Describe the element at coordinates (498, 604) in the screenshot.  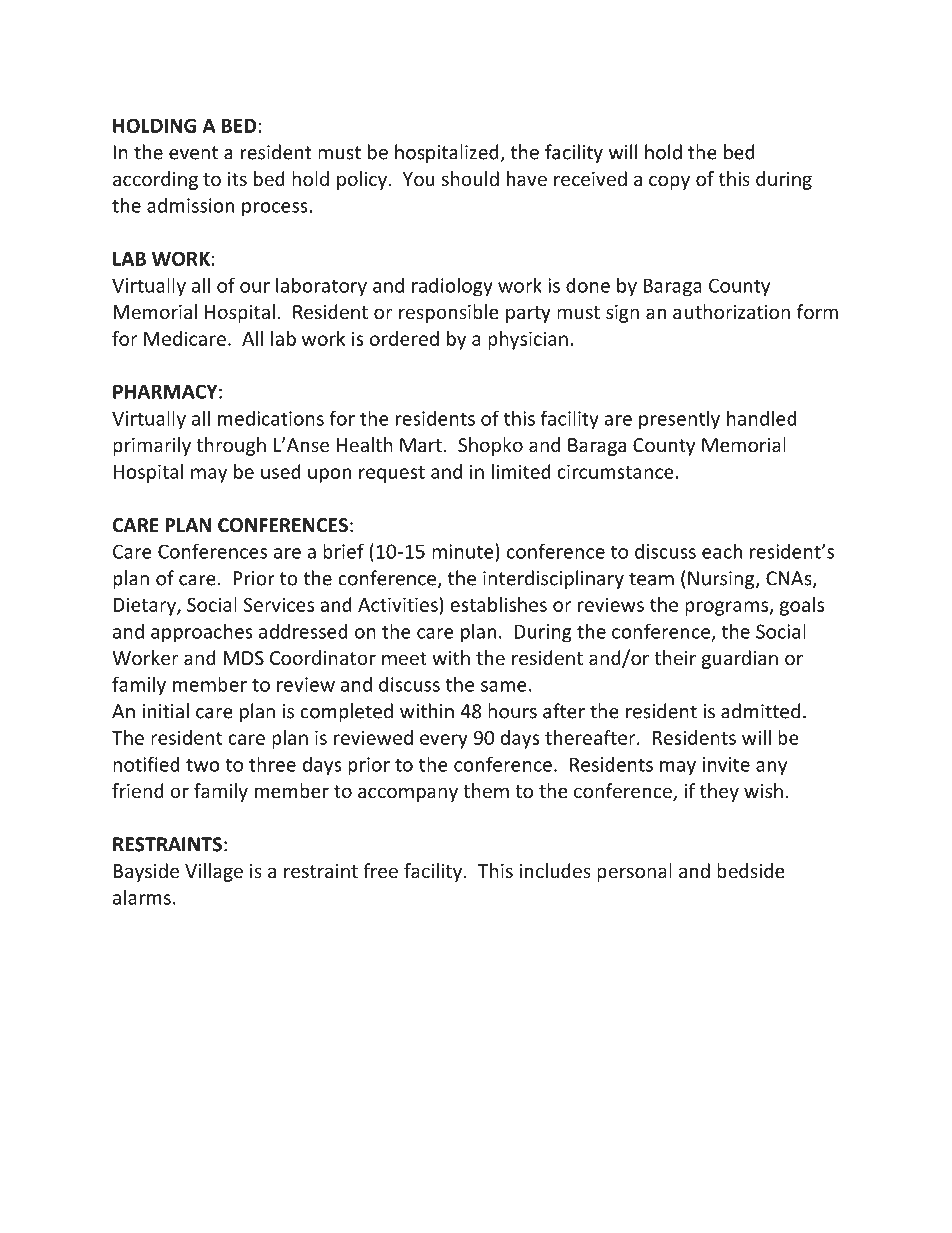
I see `establishes` at that location.
